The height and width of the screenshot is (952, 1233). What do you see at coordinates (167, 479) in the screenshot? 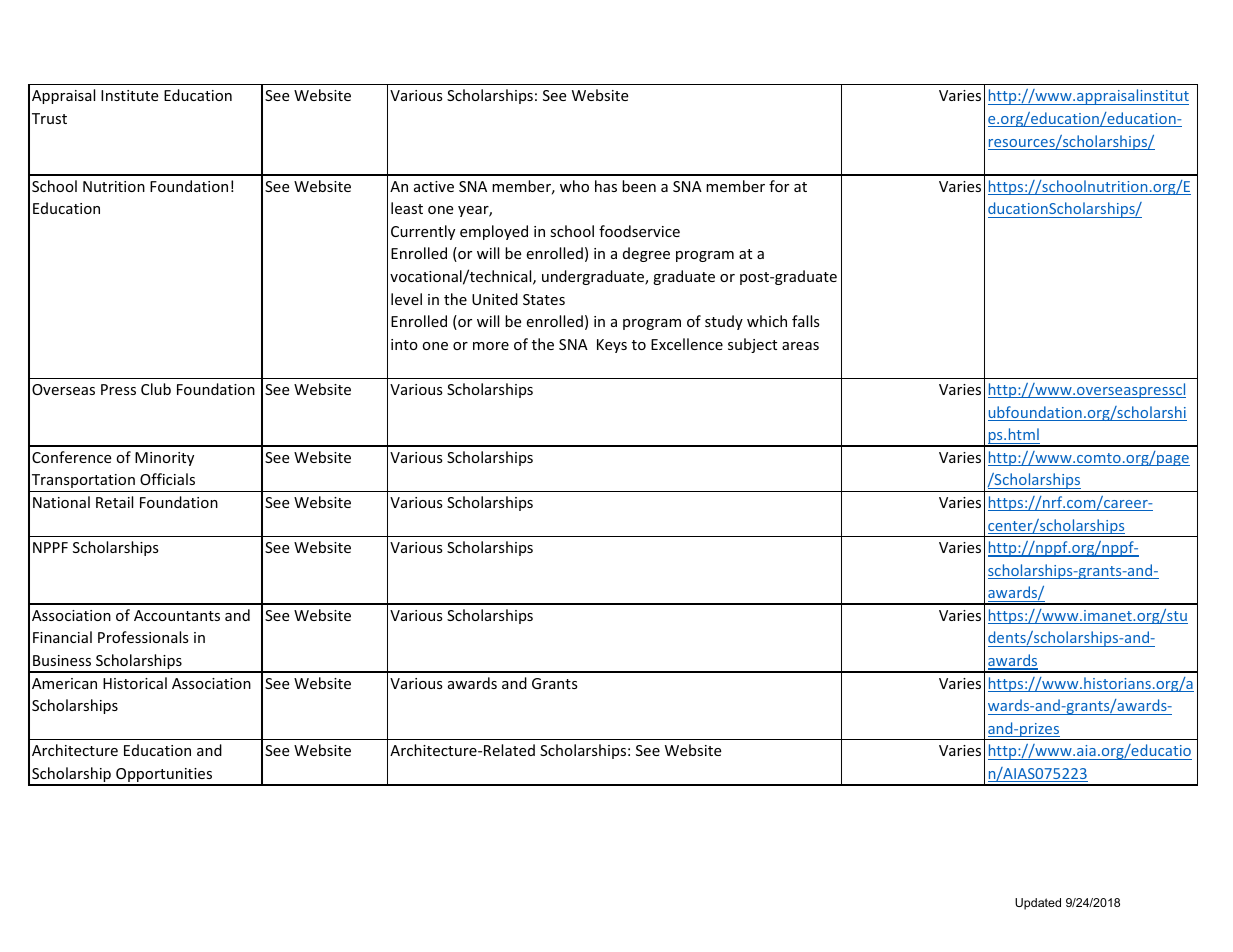
I see `Officials` at bounding box center [167, 479].
